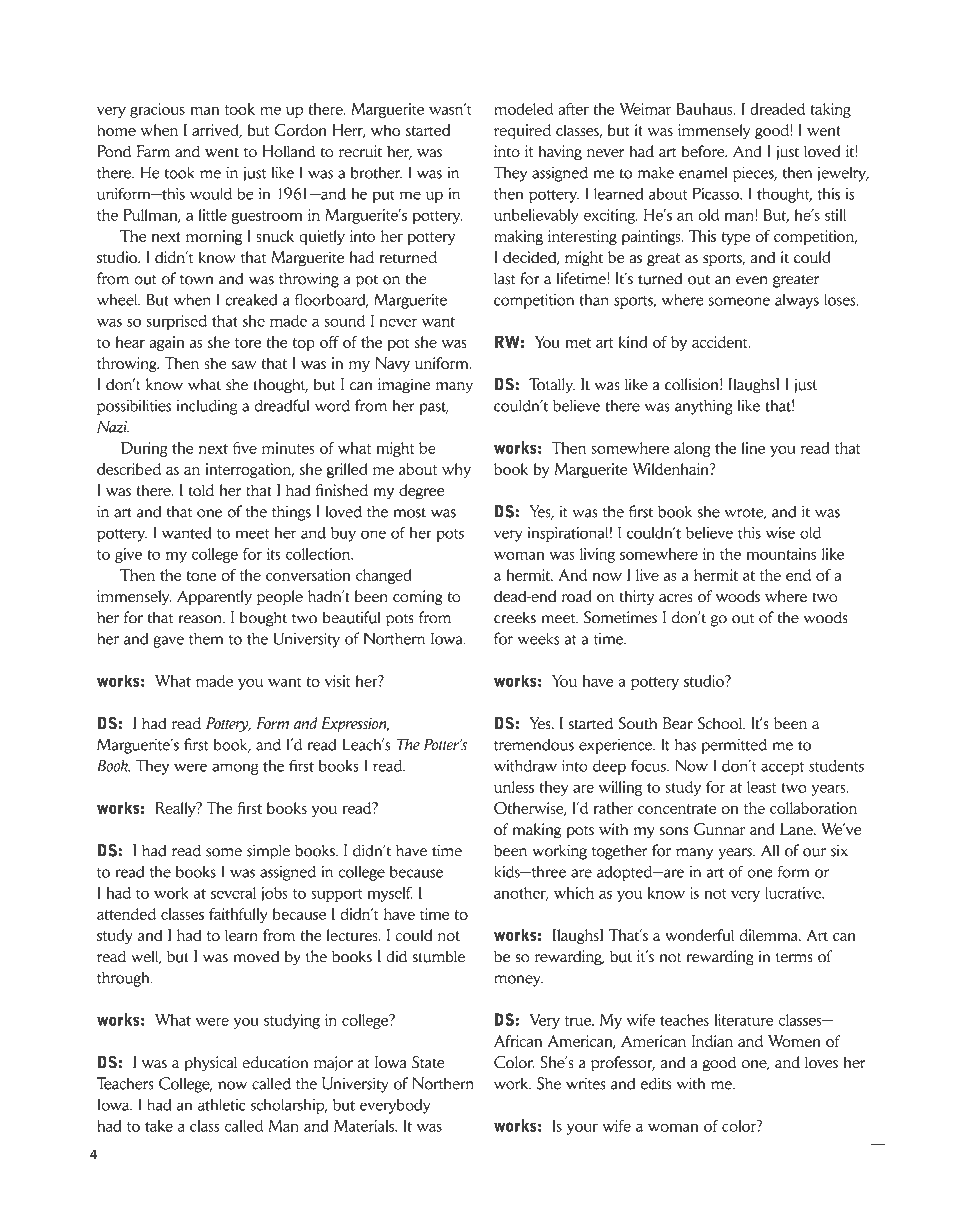 Image resolution: width=968 pixels, height=1232 pixels. What do you see at coordinates (753, 448) in the document?
I see `line` at bounding box center [753, 448].
